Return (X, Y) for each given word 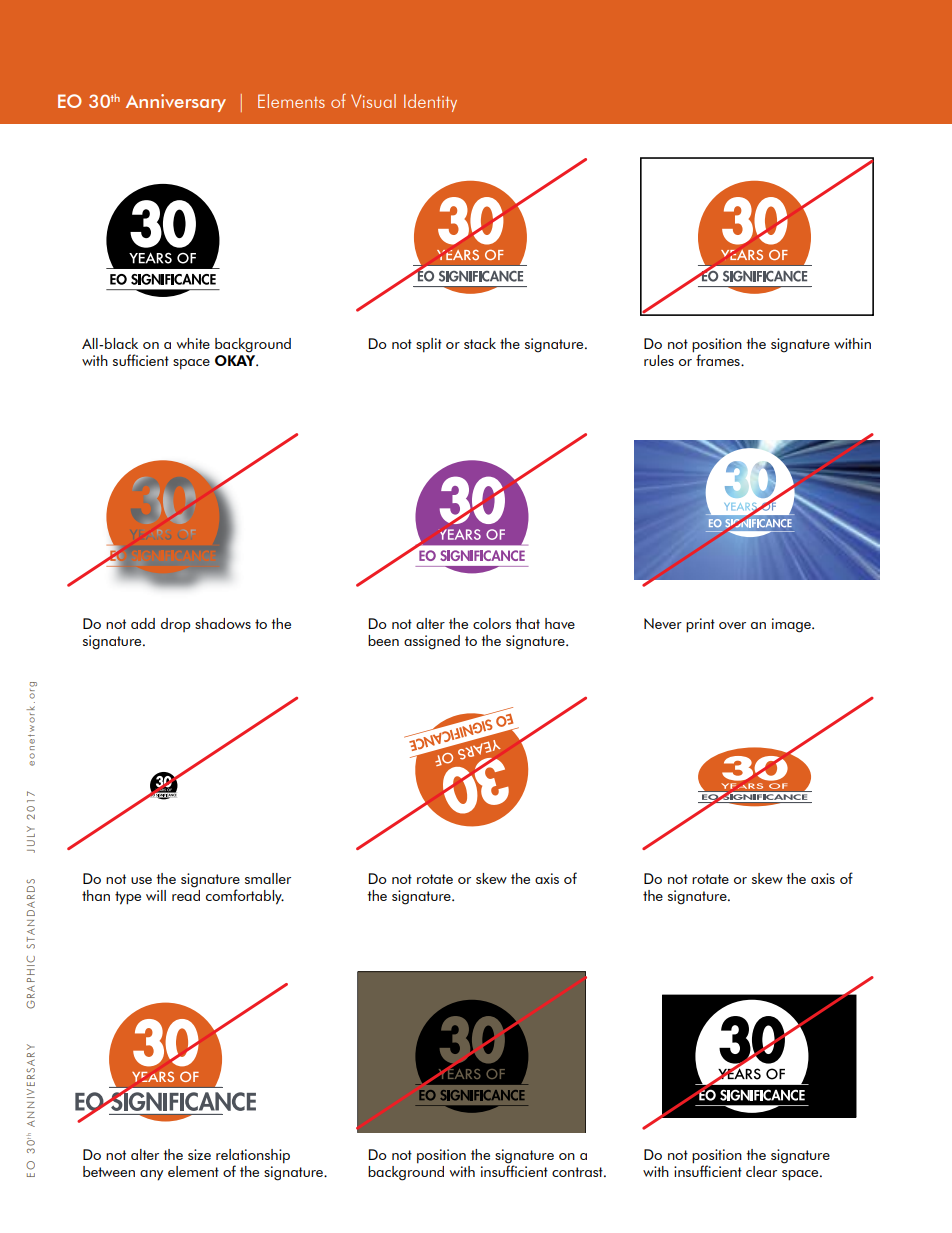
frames (719, 360)
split (429, 345)
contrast (578, 1172)
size (199, 1154)
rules (659, 360)
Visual (373, 101)
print (700, 625)
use (141, 880)
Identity (430, 103)
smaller (268, 878)
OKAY (236, 359)
